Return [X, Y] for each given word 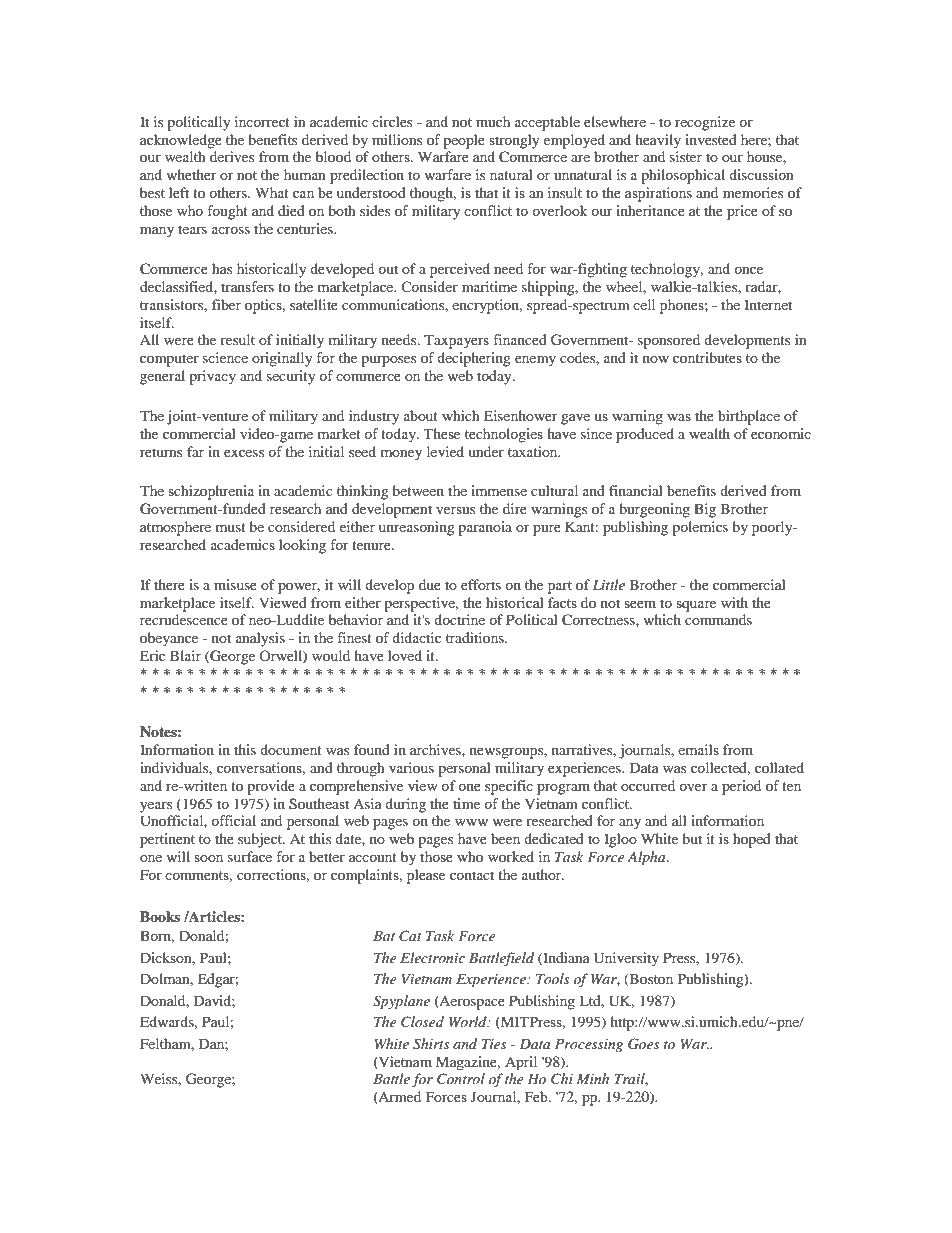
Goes [644, 1044]
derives [232, 156]
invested [711, 139]
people [464, 141]
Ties [494, 1044]
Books [160, 916]
